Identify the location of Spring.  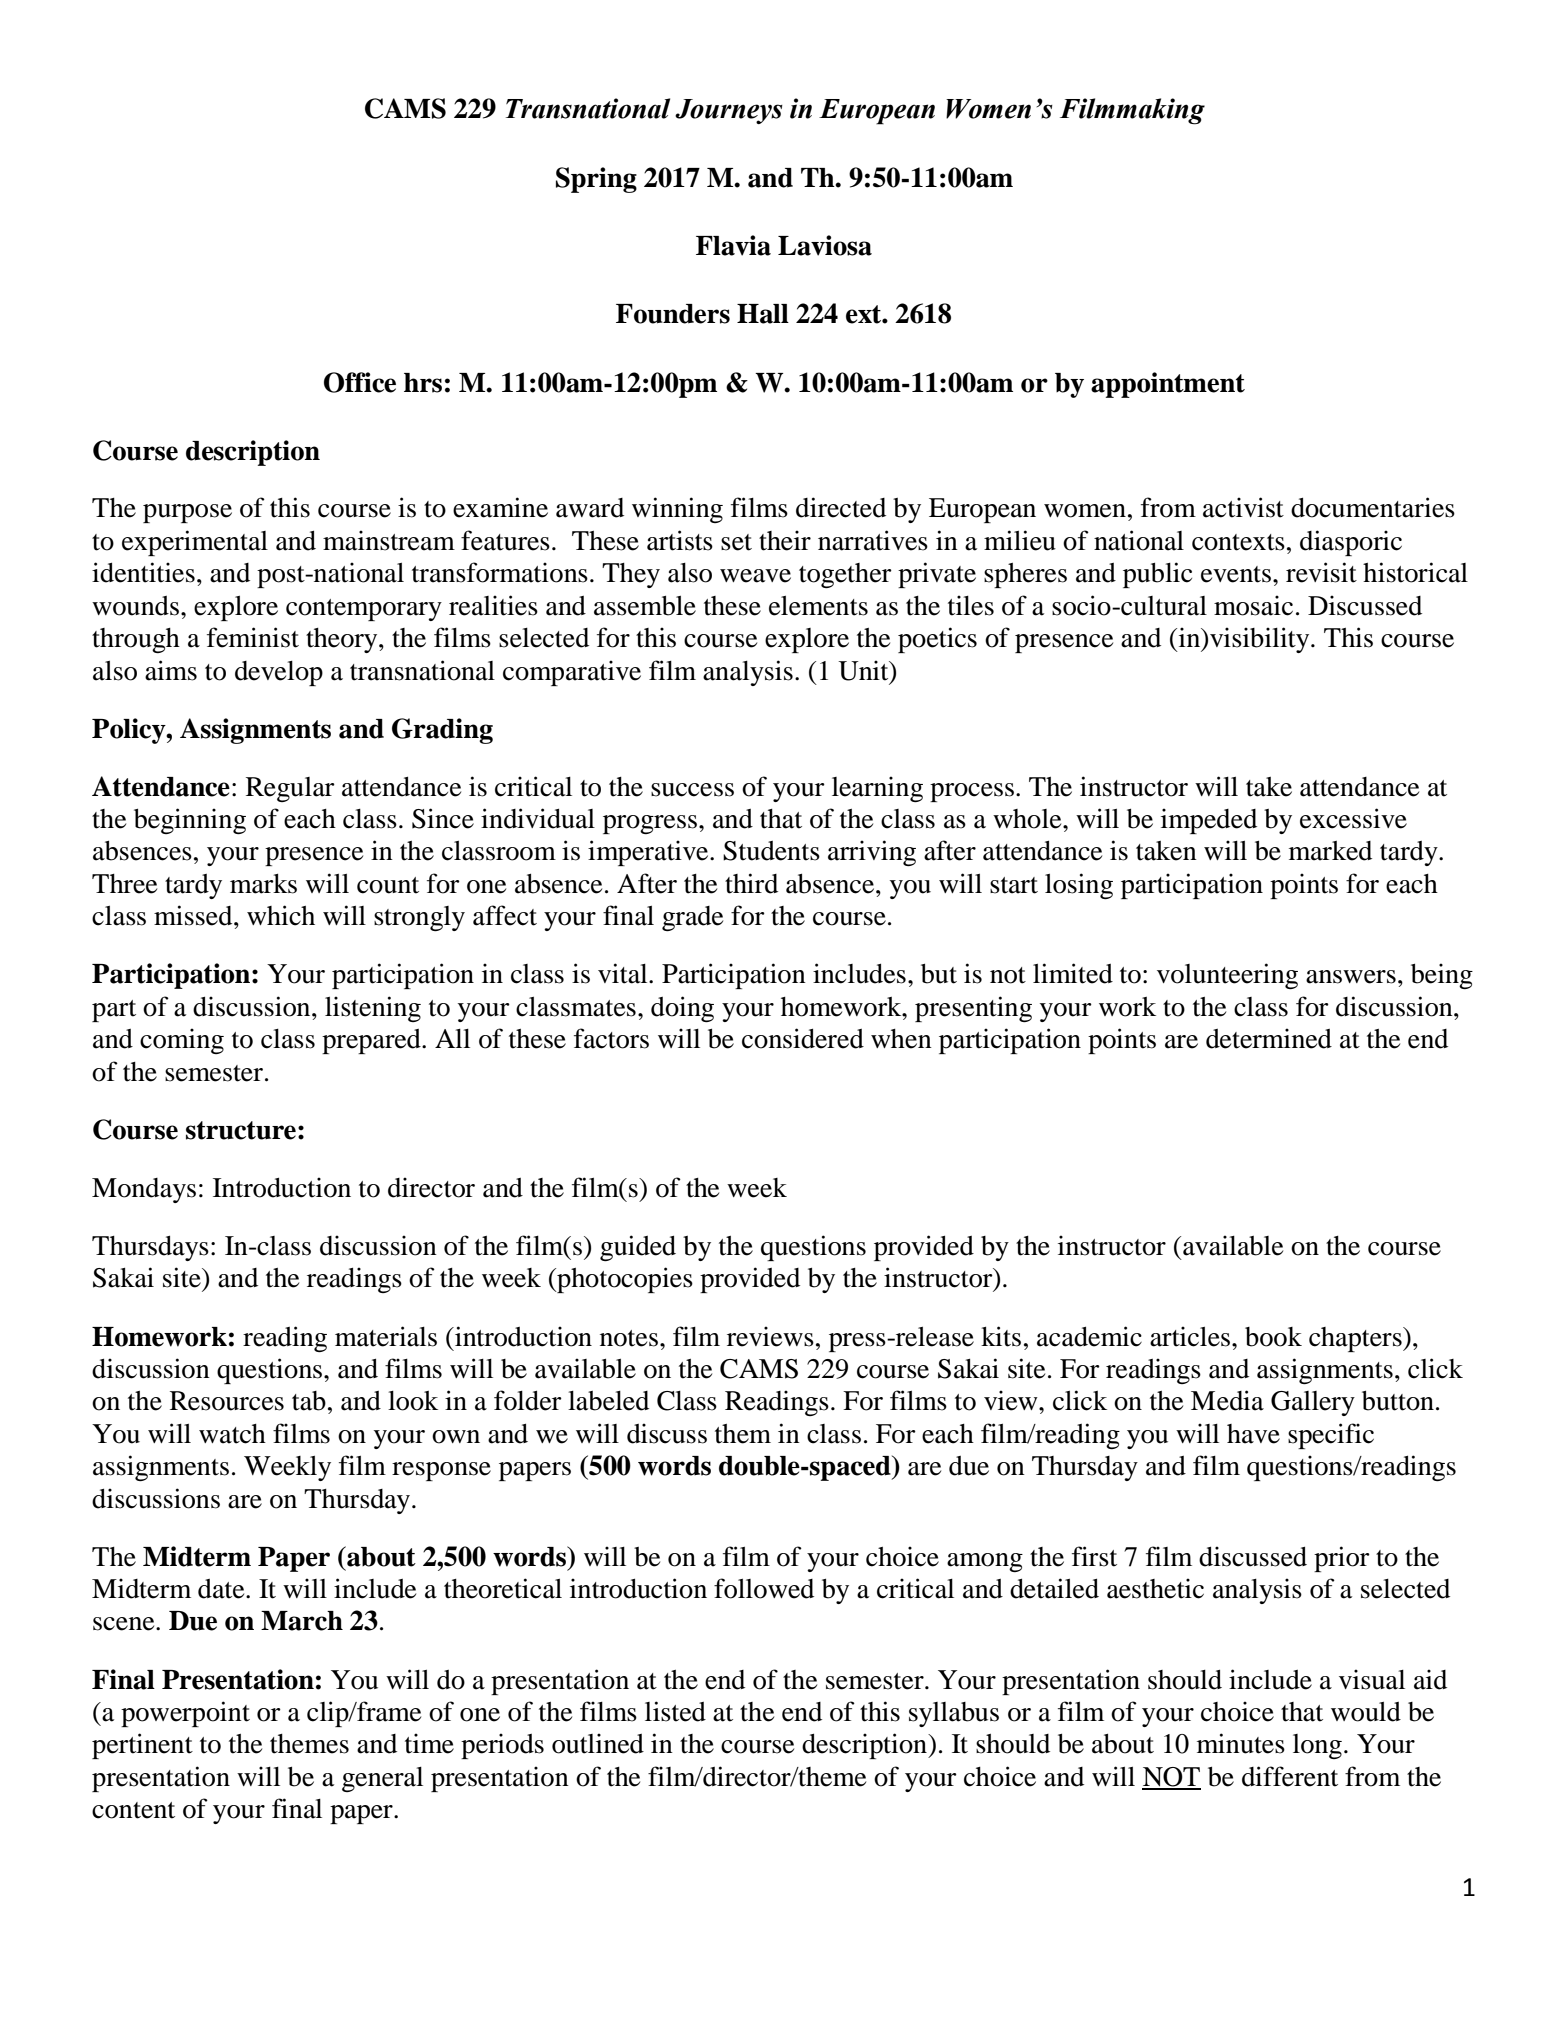
(596, 180).
